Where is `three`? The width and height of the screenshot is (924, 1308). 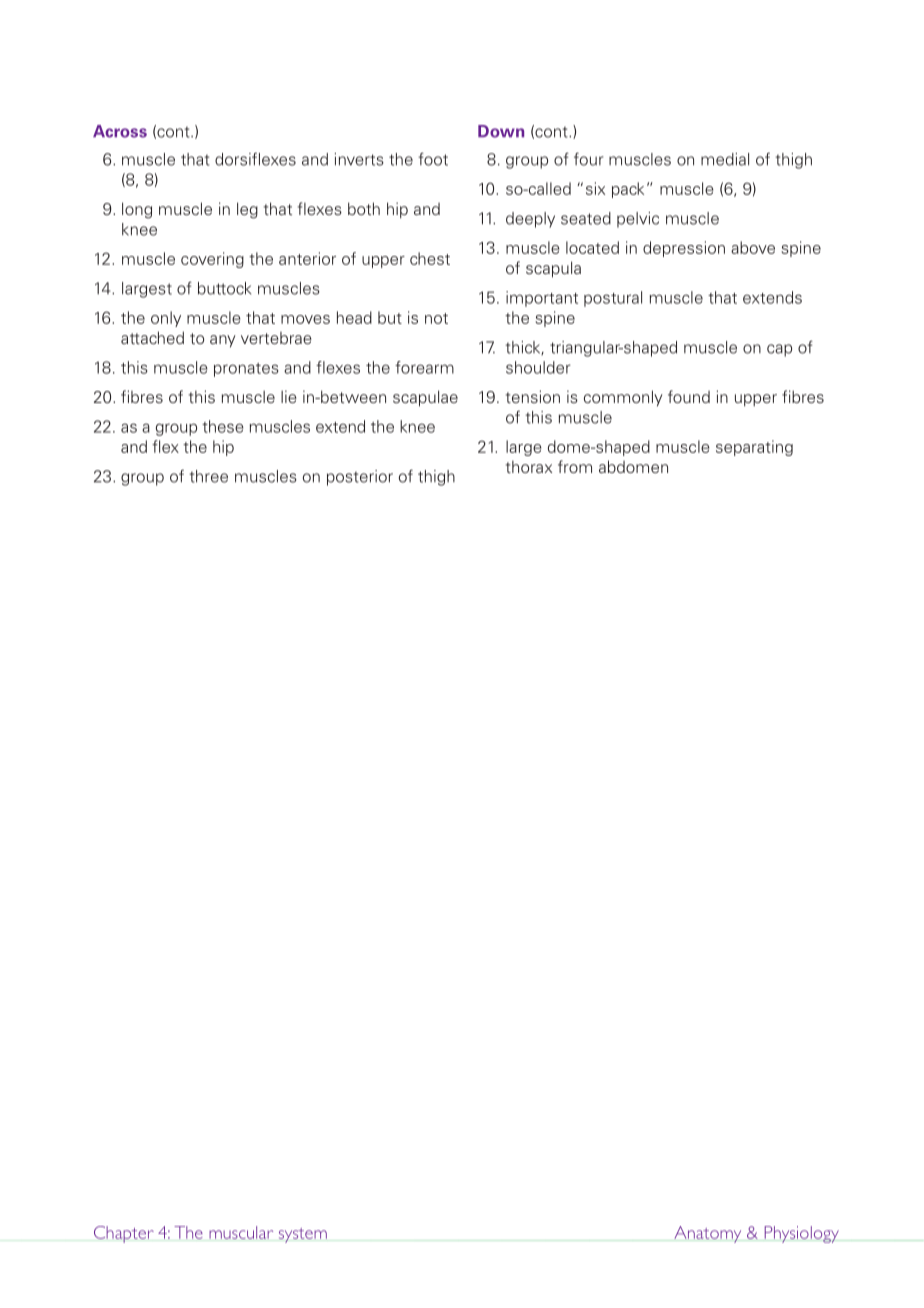 three is located at coordinates (208, 476).
